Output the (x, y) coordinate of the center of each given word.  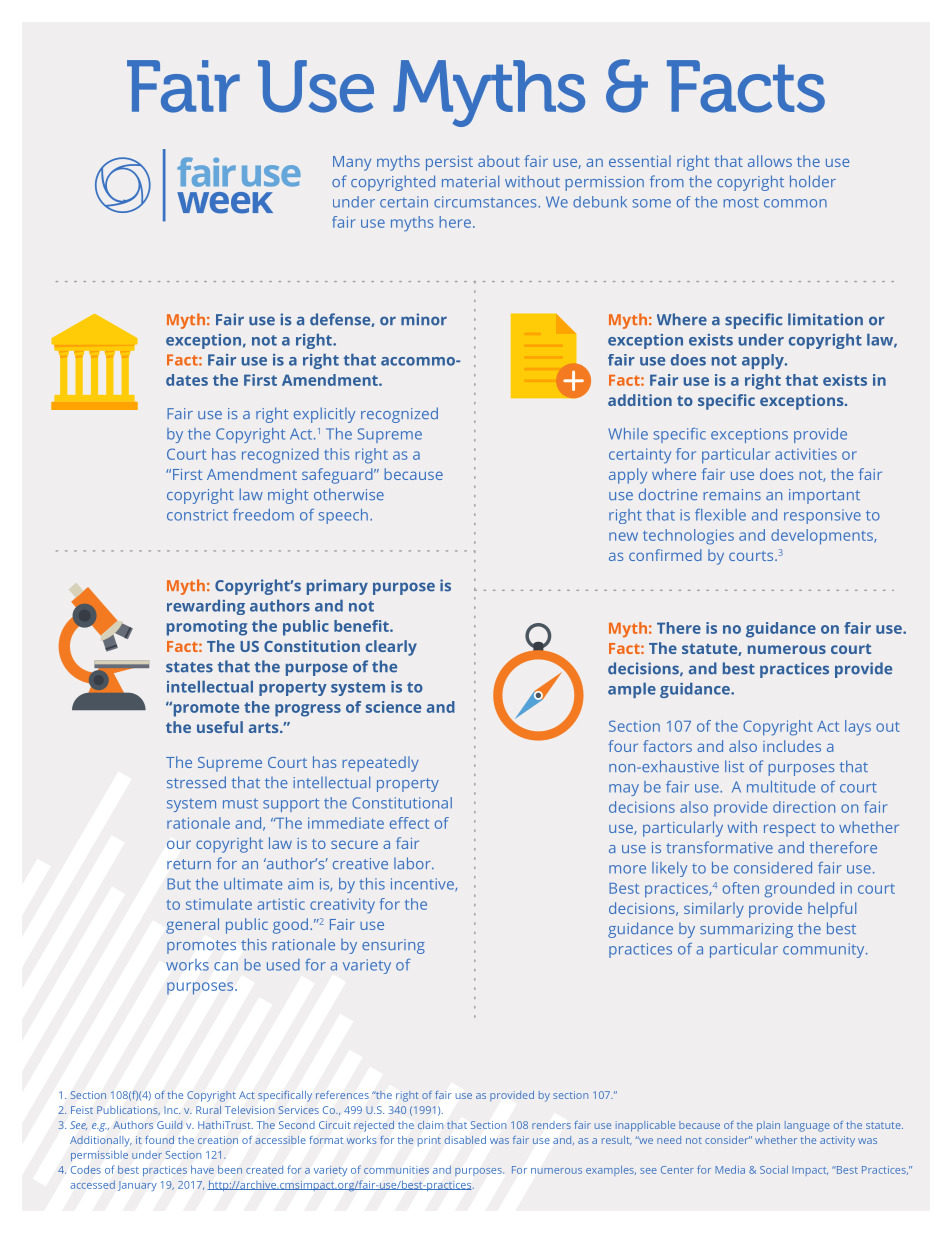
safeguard (338, 476)
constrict (197, 515)
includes (792, 746)
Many (352, 163)
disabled (465, 1140)
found (159, 1140)
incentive (423, 884)
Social (774, 1169)
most (741, 202)
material (470, 181)
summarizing (746, 930)
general (192, 926)
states (189, 667)
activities (806, 454)
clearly (391, 648)
